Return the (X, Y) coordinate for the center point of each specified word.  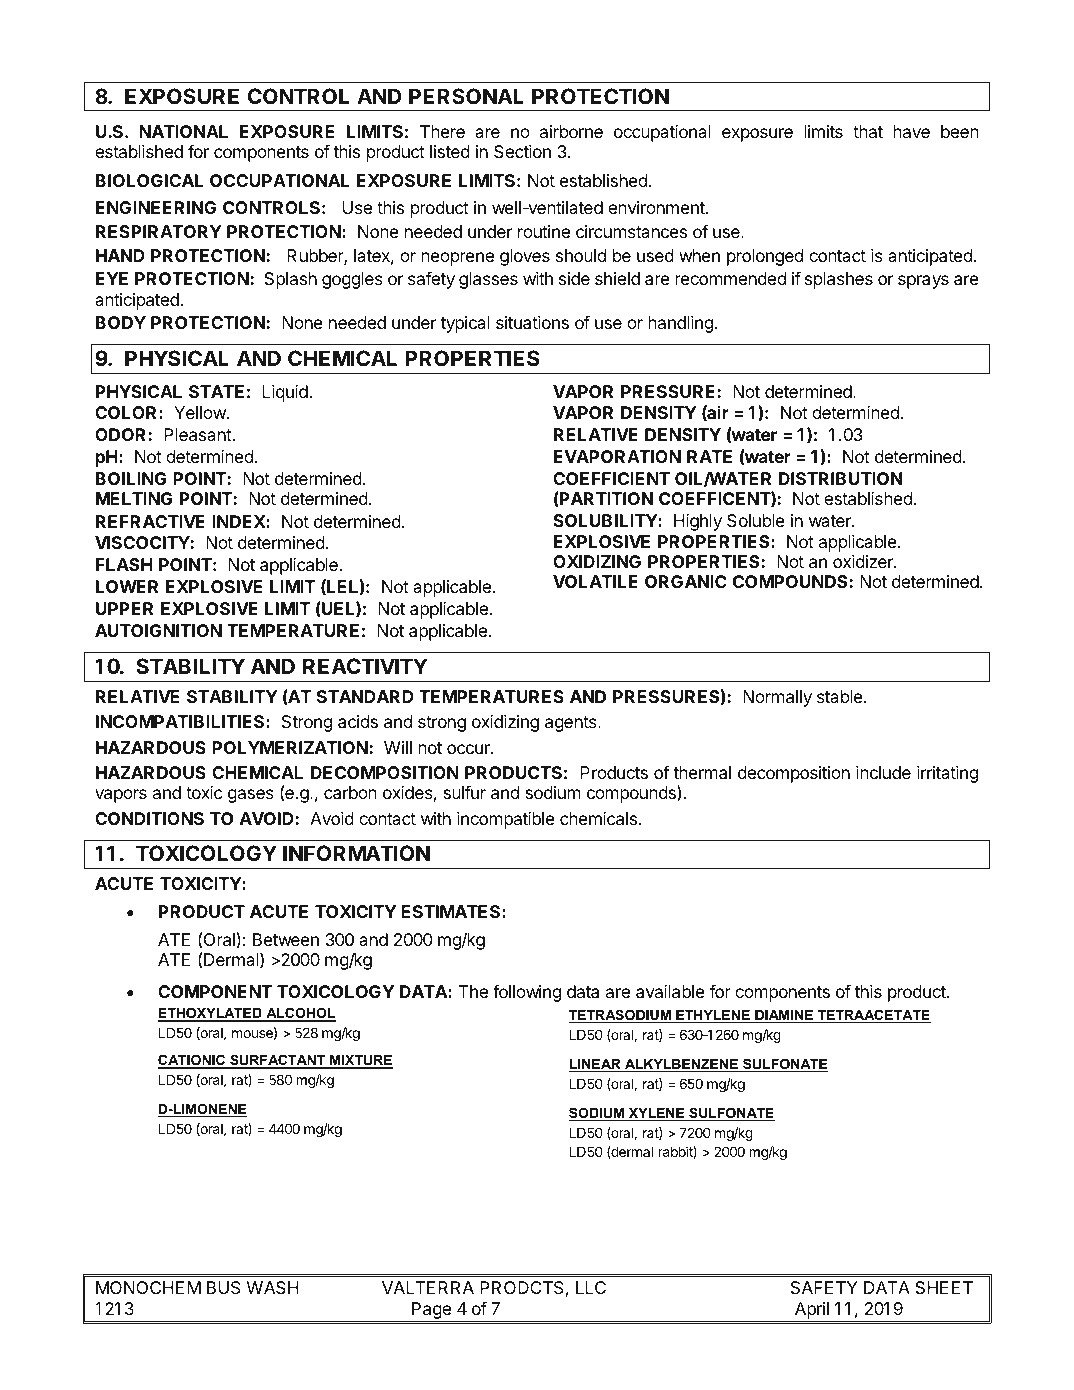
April (812, 1310)
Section (522, 151)
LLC (591, 1287)
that (868, 131)
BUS (223, 1287)
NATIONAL (183, 131)
